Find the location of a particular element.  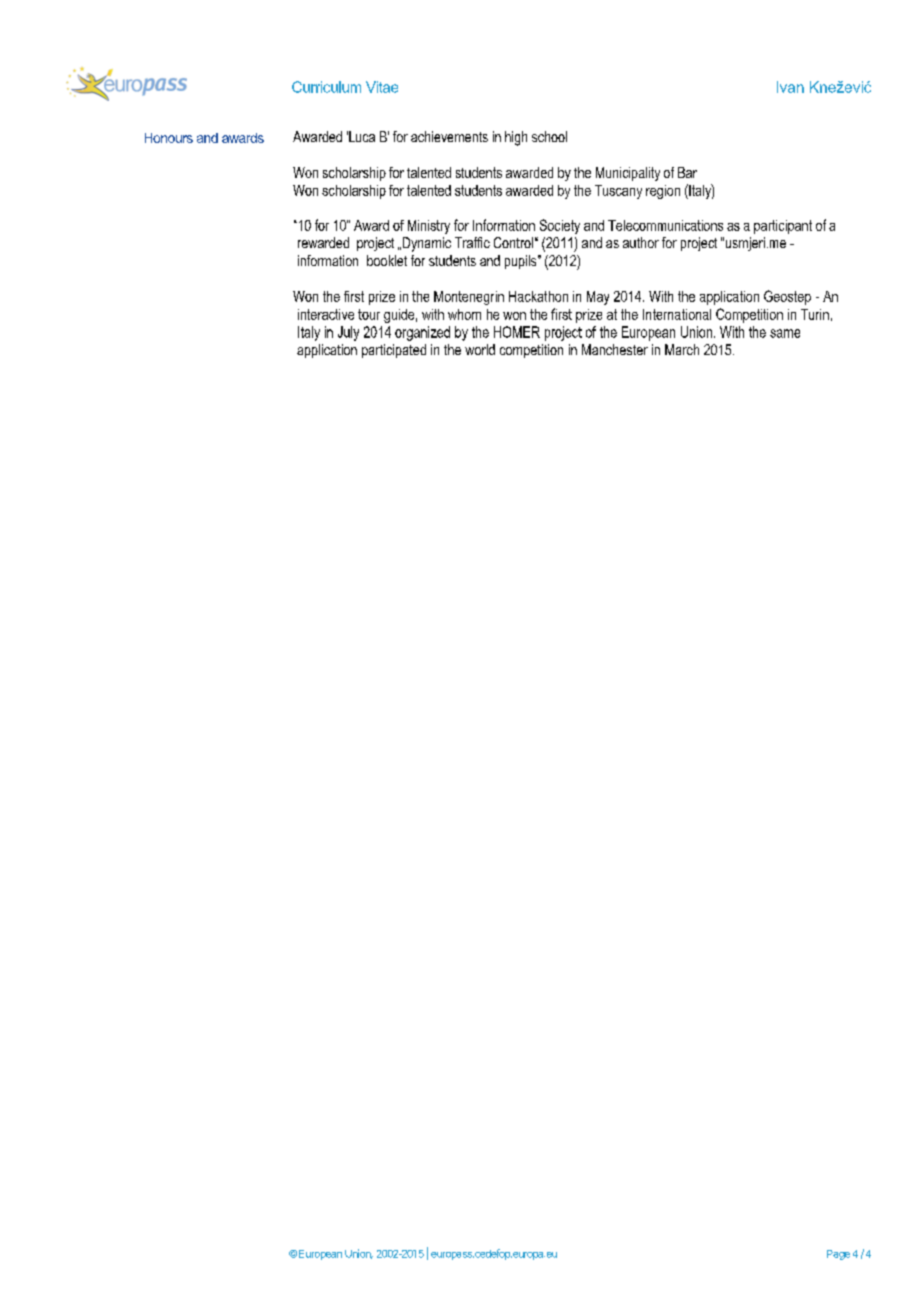

International is located at coordinates (677, 314).
